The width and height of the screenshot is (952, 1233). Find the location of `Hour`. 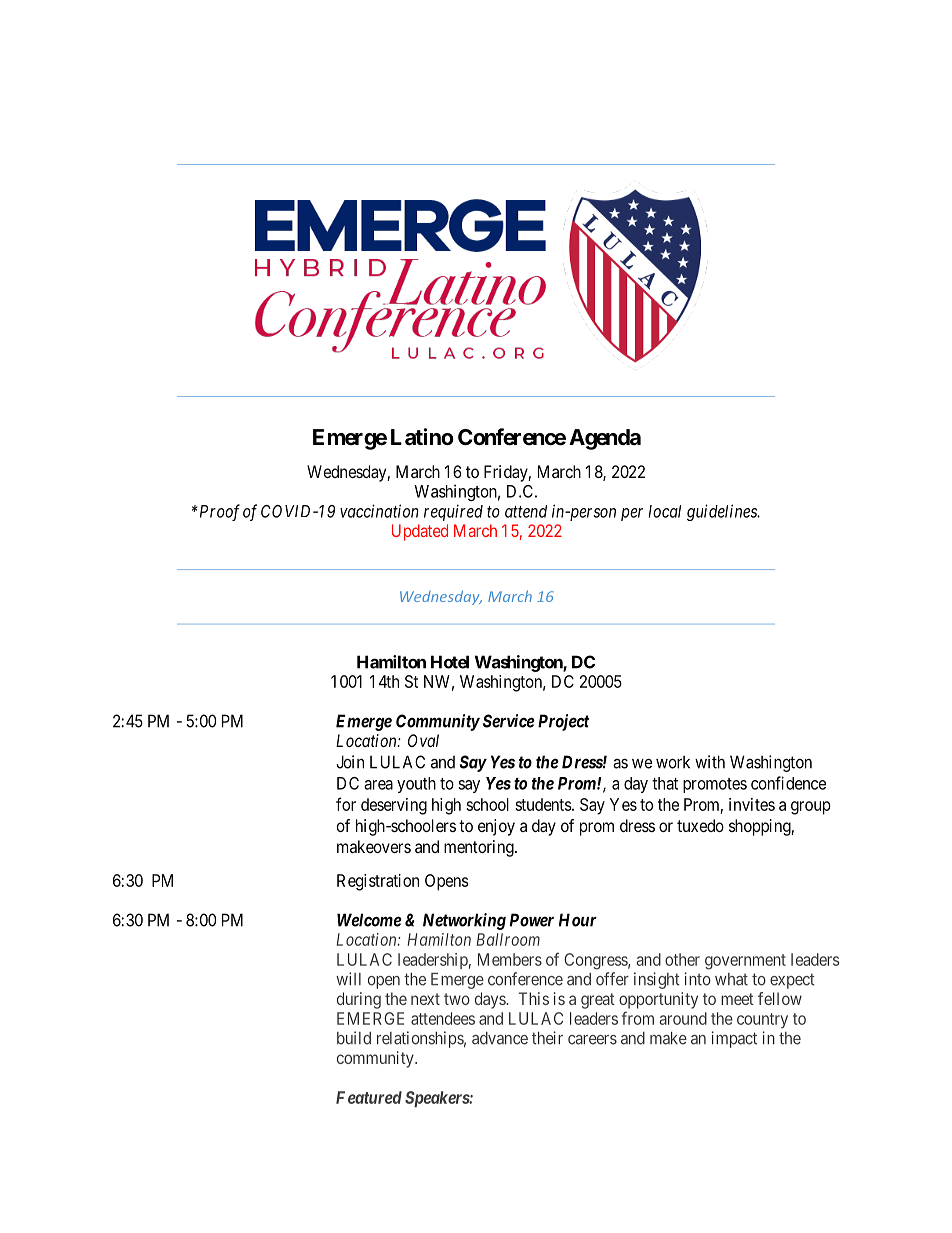

Hour is located at coordinates (578, 920).
